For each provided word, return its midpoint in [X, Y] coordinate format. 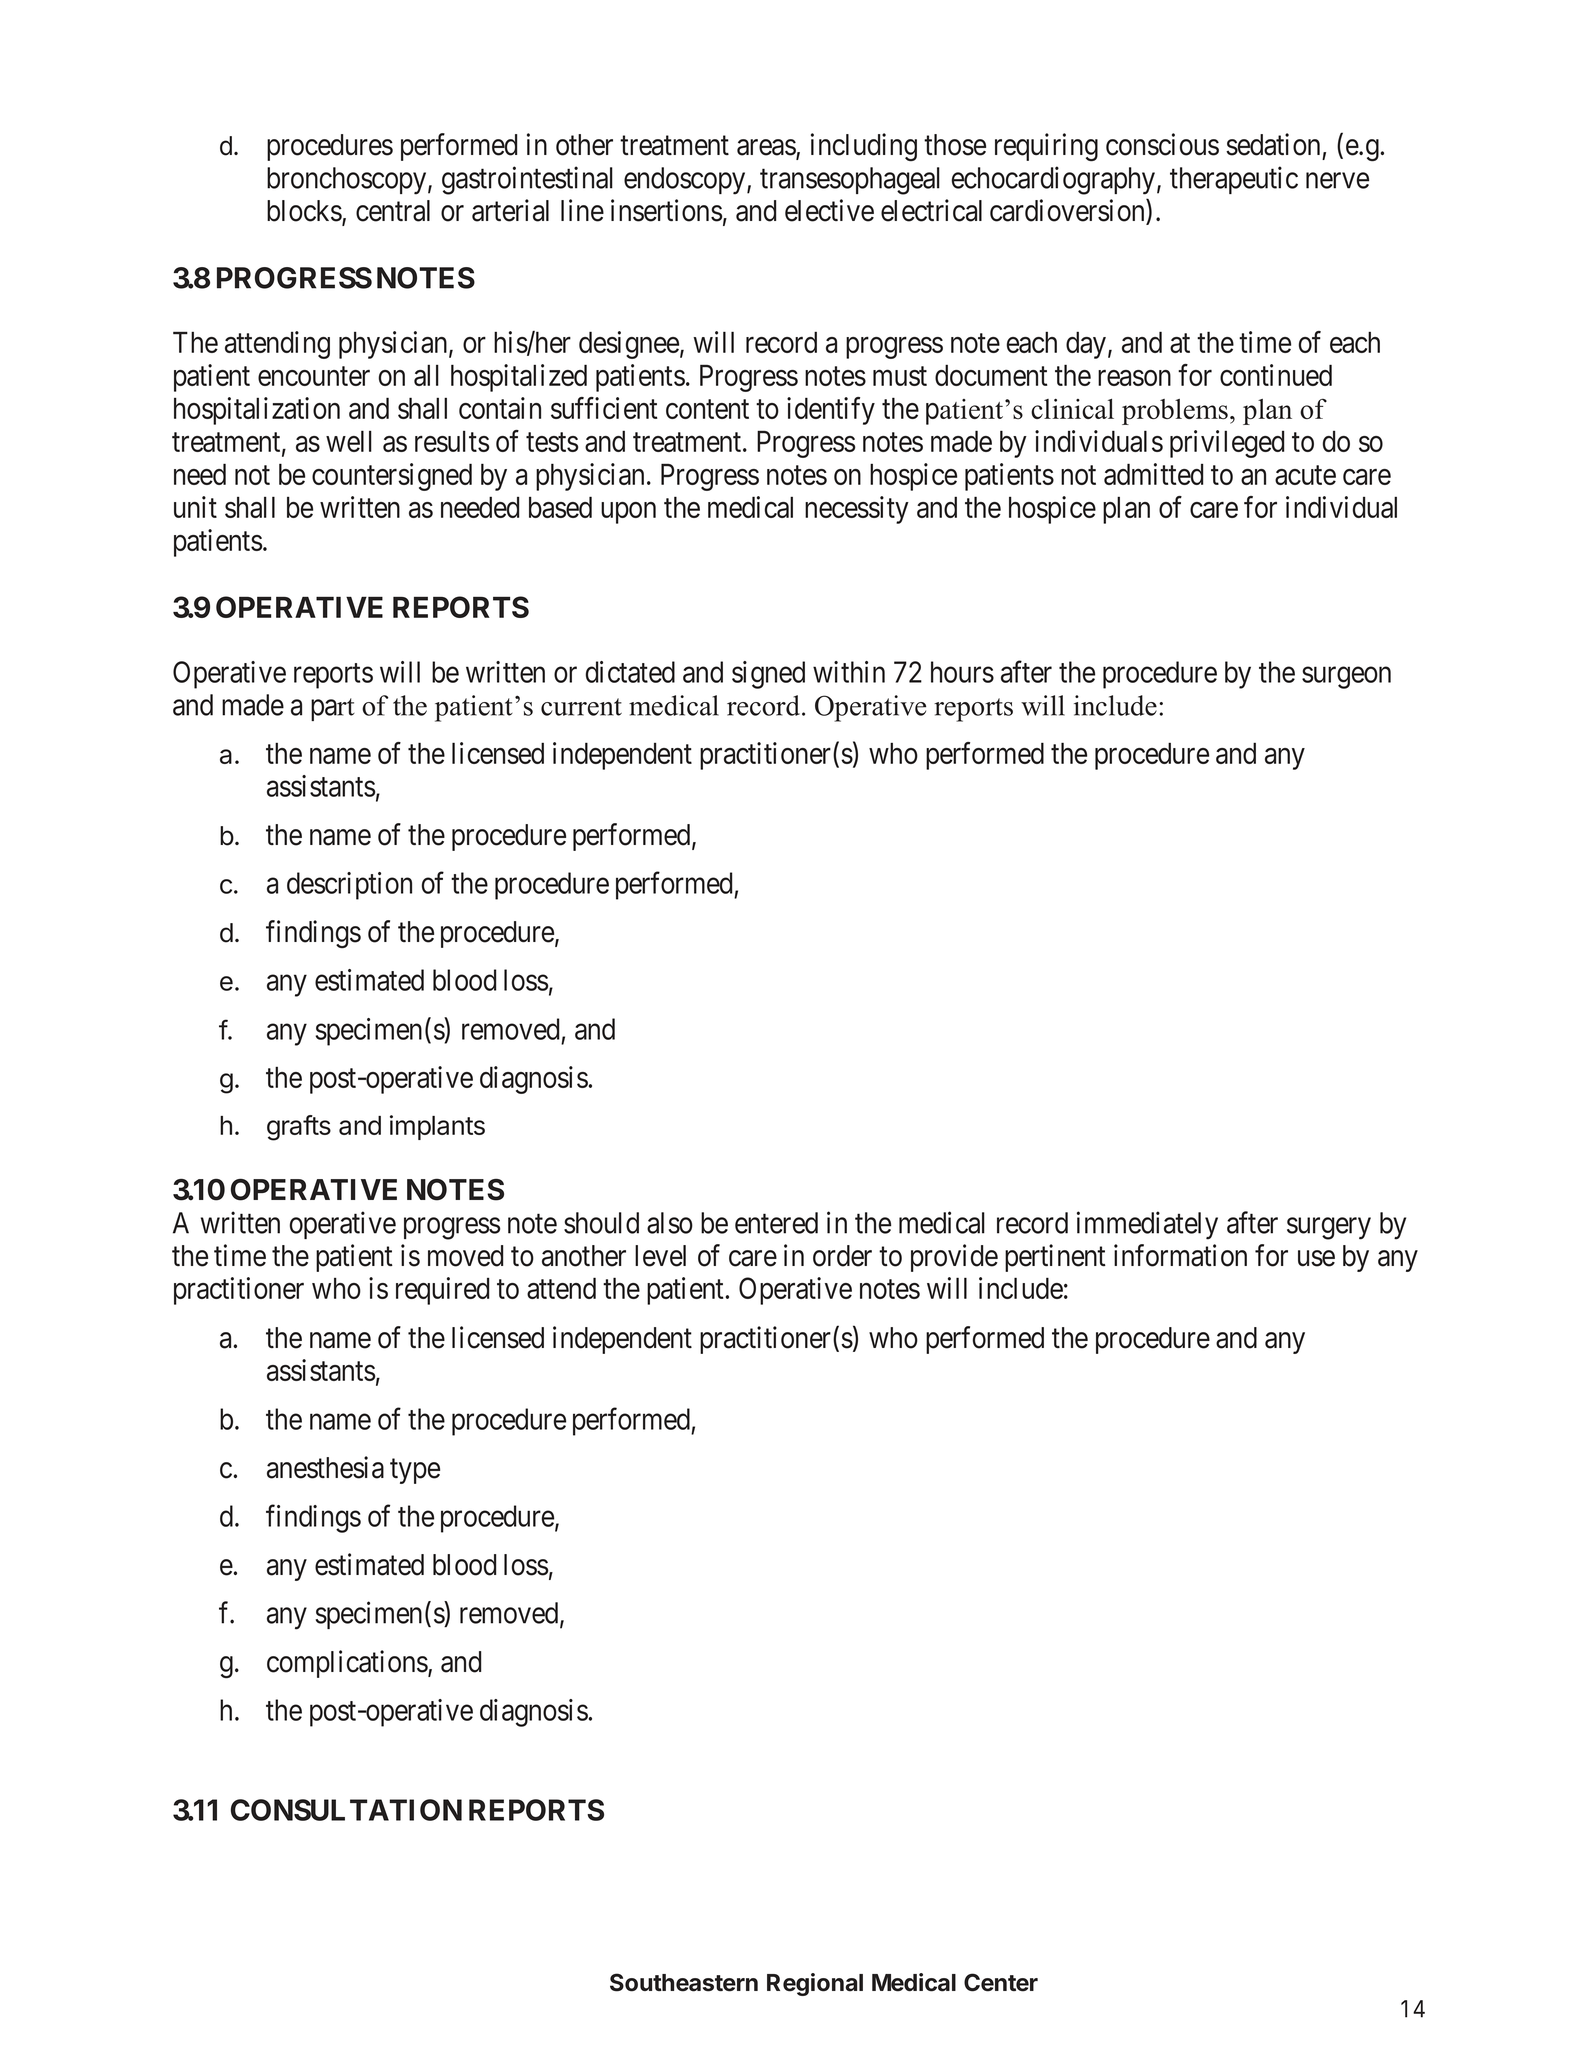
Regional [815, 1984]
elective [829, 210]
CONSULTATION [346, 1810]
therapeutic [1234, 180]
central [393, 211]
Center [1001, 1982]
